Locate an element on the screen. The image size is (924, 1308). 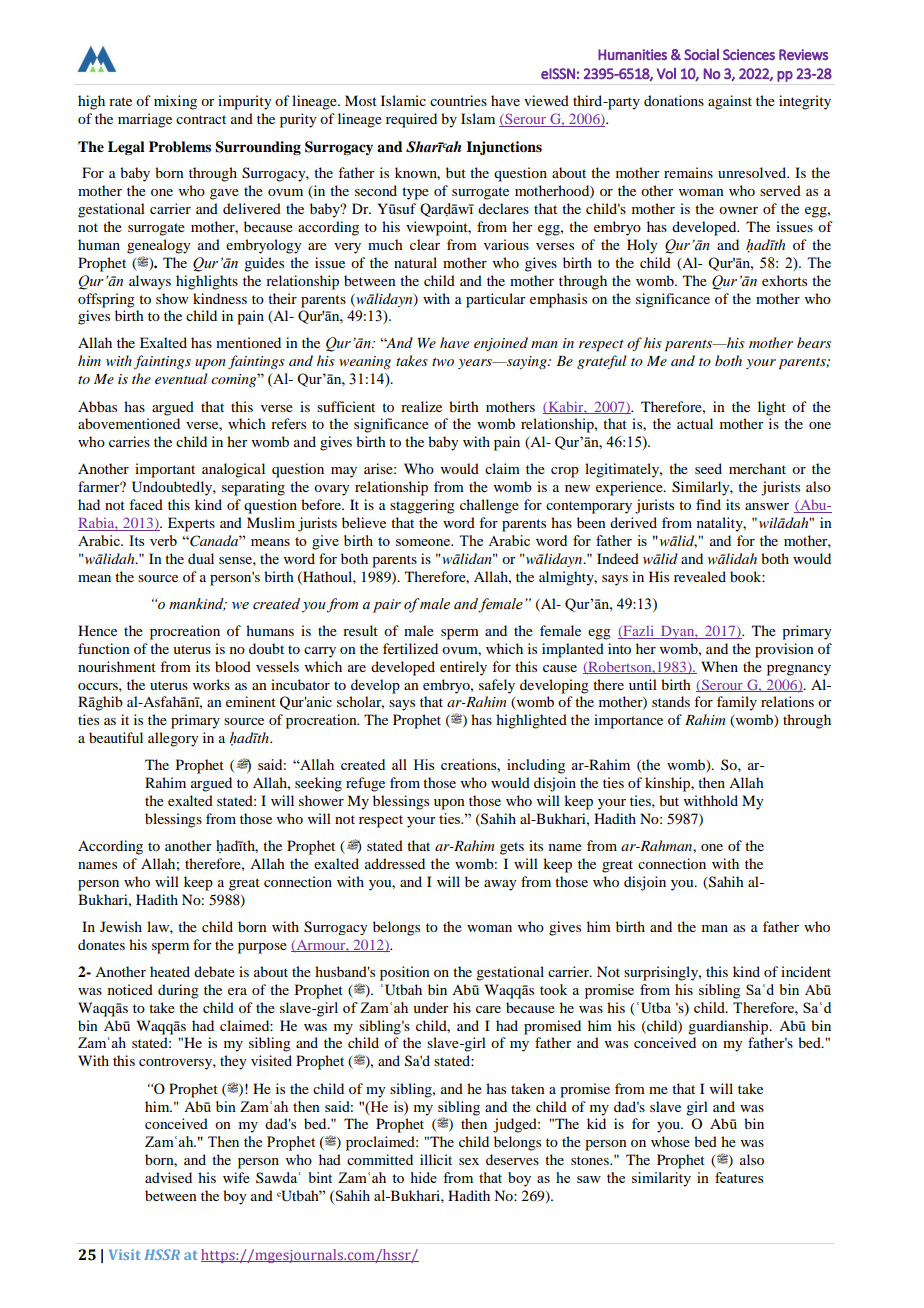
allegory is located at coordinates (173, 739).
